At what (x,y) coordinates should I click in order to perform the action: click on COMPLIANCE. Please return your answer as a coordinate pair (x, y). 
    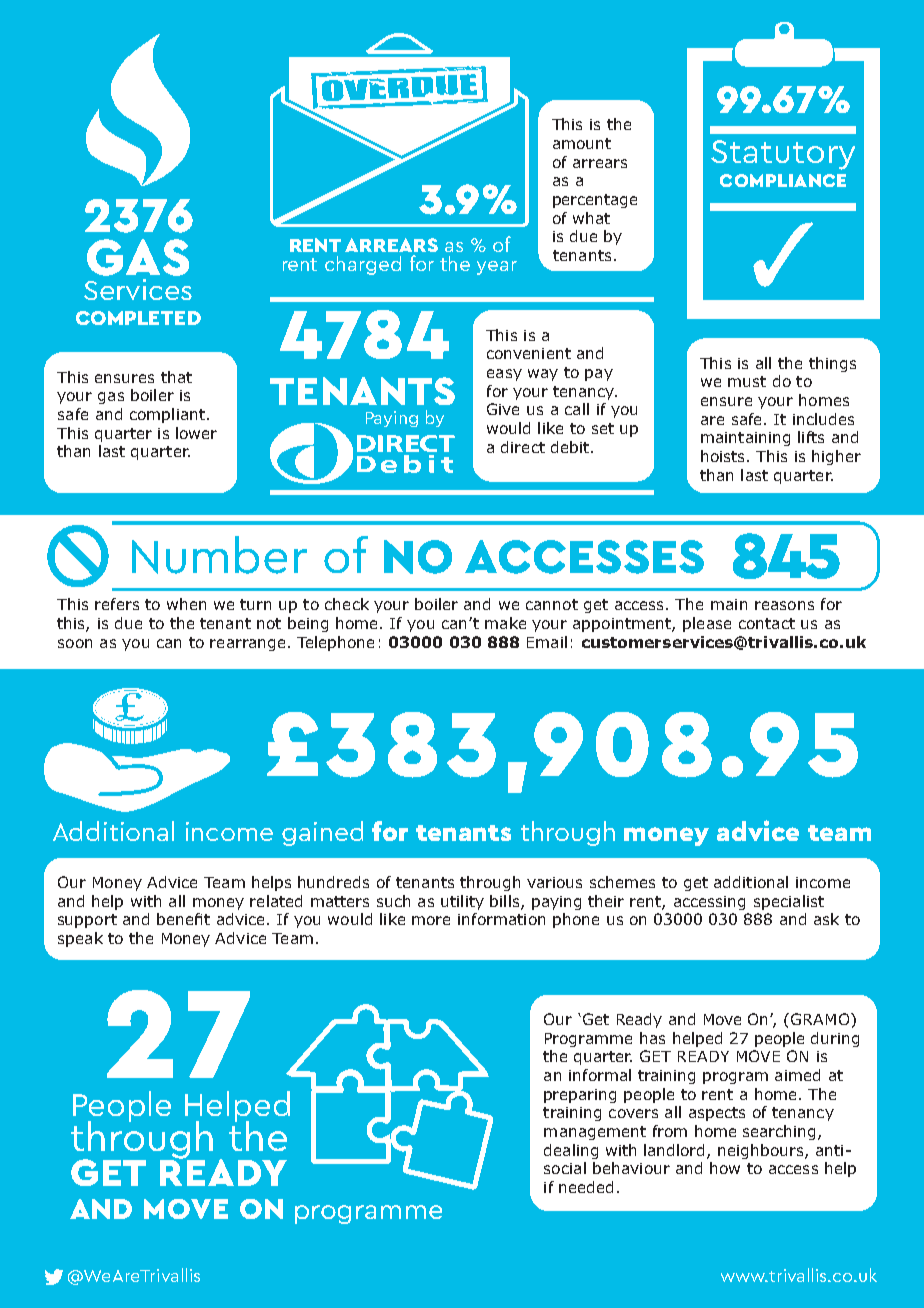
    Looking at the image, I should click on (783, 180).
